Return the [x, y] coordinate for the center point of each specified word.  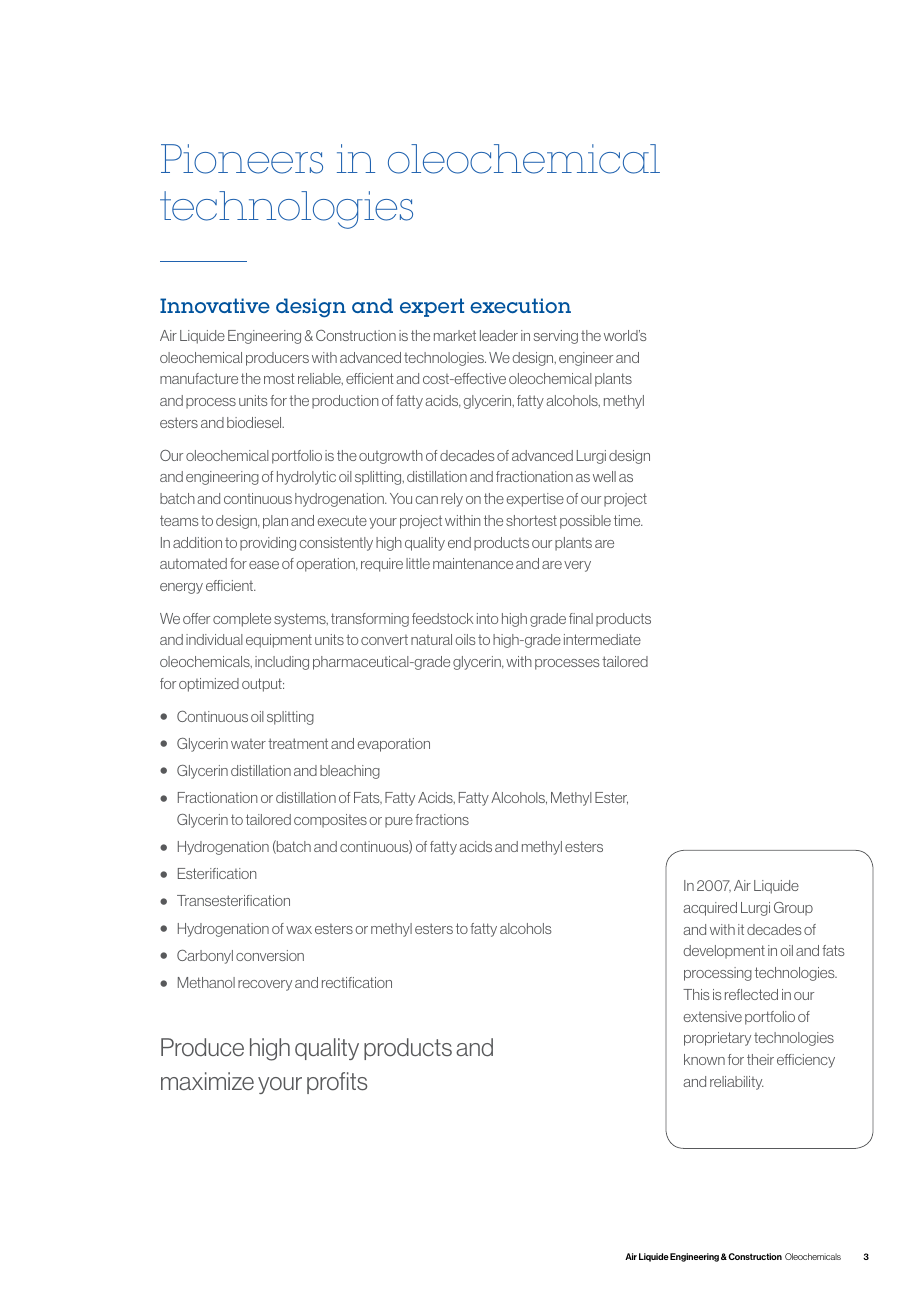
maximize [207, 1081]
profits [337, 1083]
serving [556, 337]
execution [520, 305]
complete [242, 620]
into [487, 618]
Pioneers [242, 159]
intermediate [602, 639]
